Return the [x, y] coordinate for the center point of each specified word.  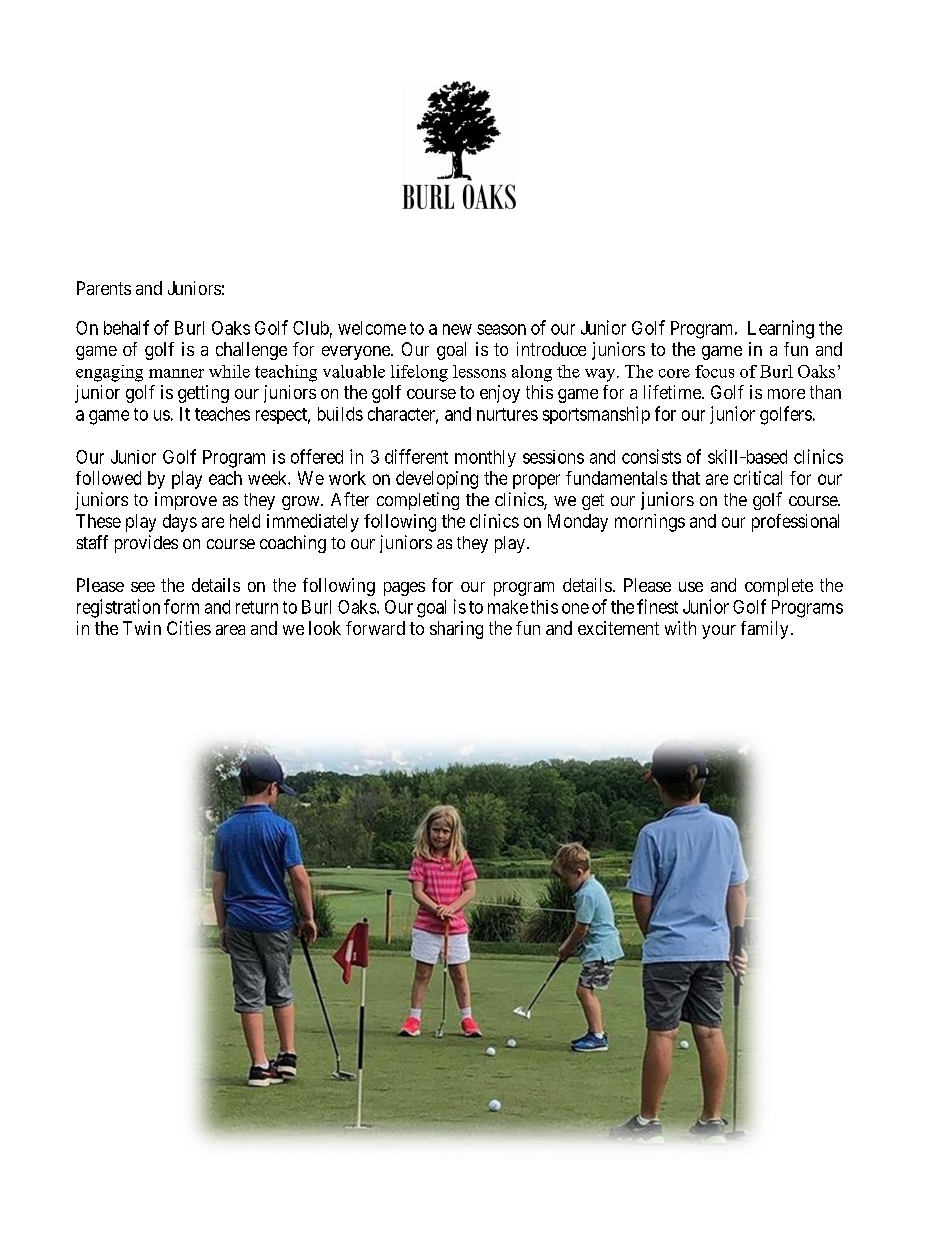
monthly [485, 458]
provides [146, 544]
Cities [189, 628]
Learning [781, 329]
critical [758, 478]
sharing [456, 630]
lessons [479, 371]
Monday [578, 523]
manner [176, 373]
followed [108, 478]
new [457, 329]
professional [795, 523]
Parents [104, 288]
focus [714, 371]
